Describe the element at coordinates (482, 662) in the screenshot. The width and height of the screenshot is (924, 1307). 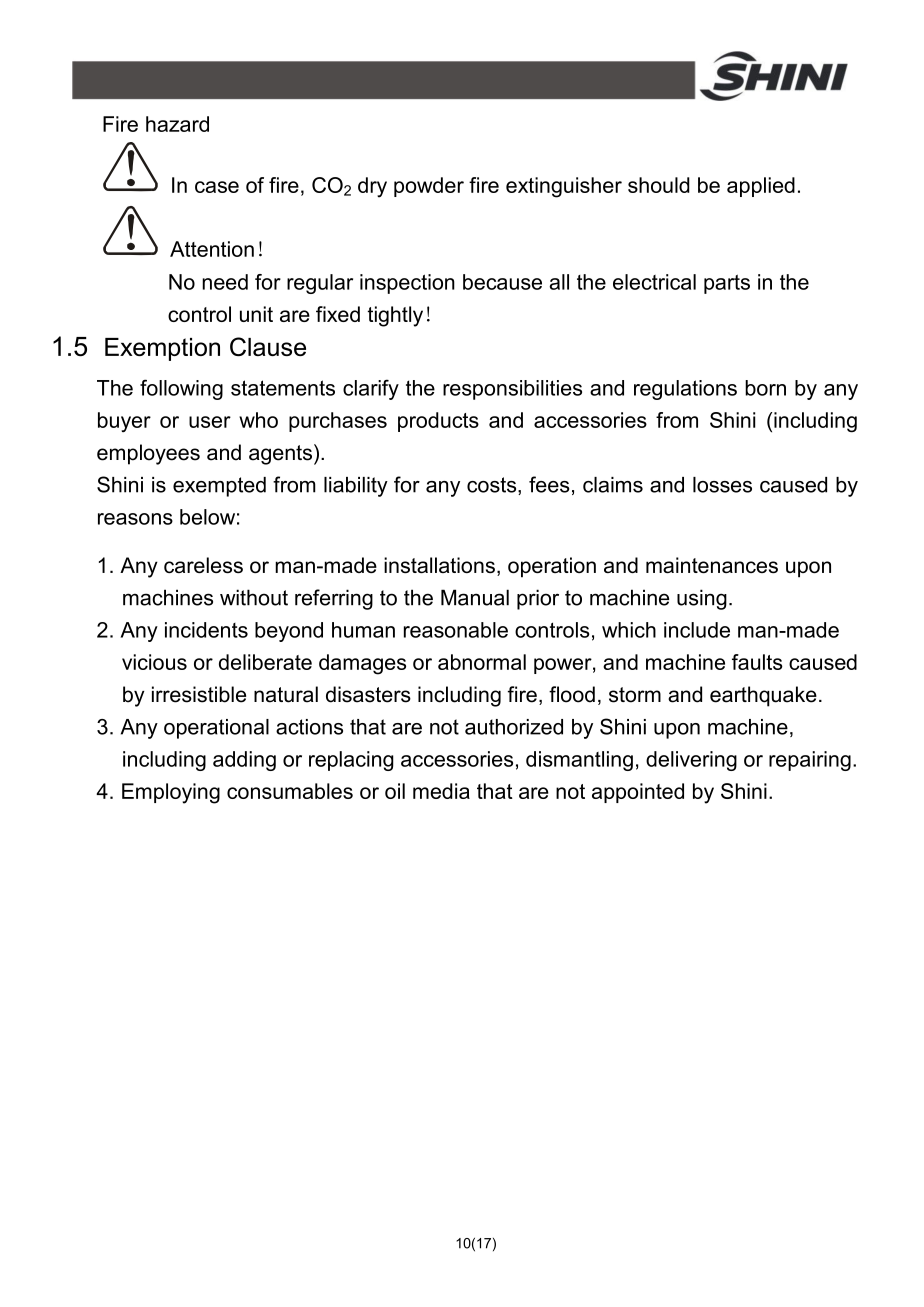
I see `abnormal` at that location.
